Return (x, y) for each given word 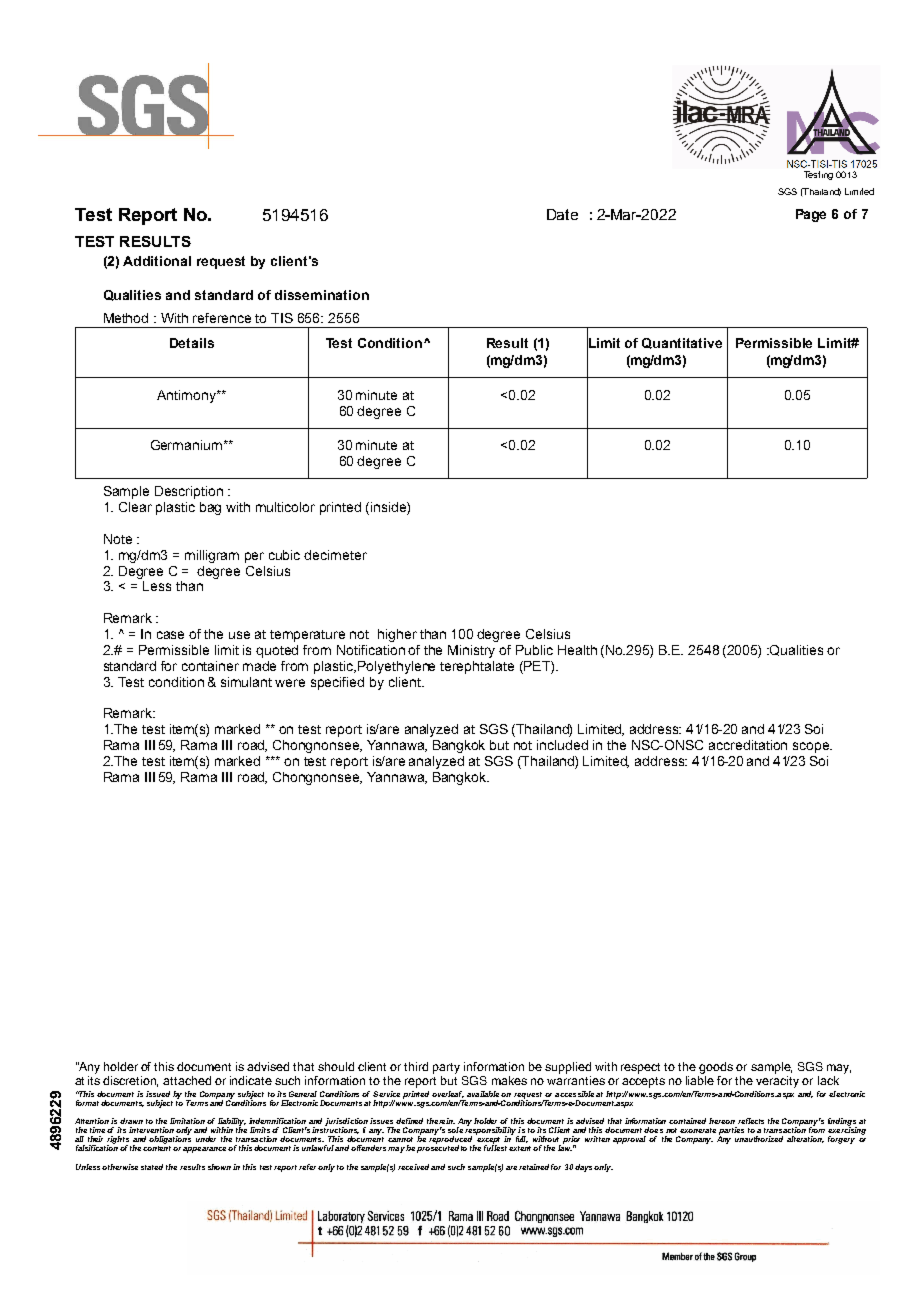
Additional (157, 261)
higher (397, 635)
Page (811, 215)
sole (455, 1130)
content (158, 1148)
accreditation (748, 745)
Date (562, 214)
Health (577, 650)
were (290, 683)
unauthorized (759, 1139)
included (562, 745)
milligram (212, 556)
